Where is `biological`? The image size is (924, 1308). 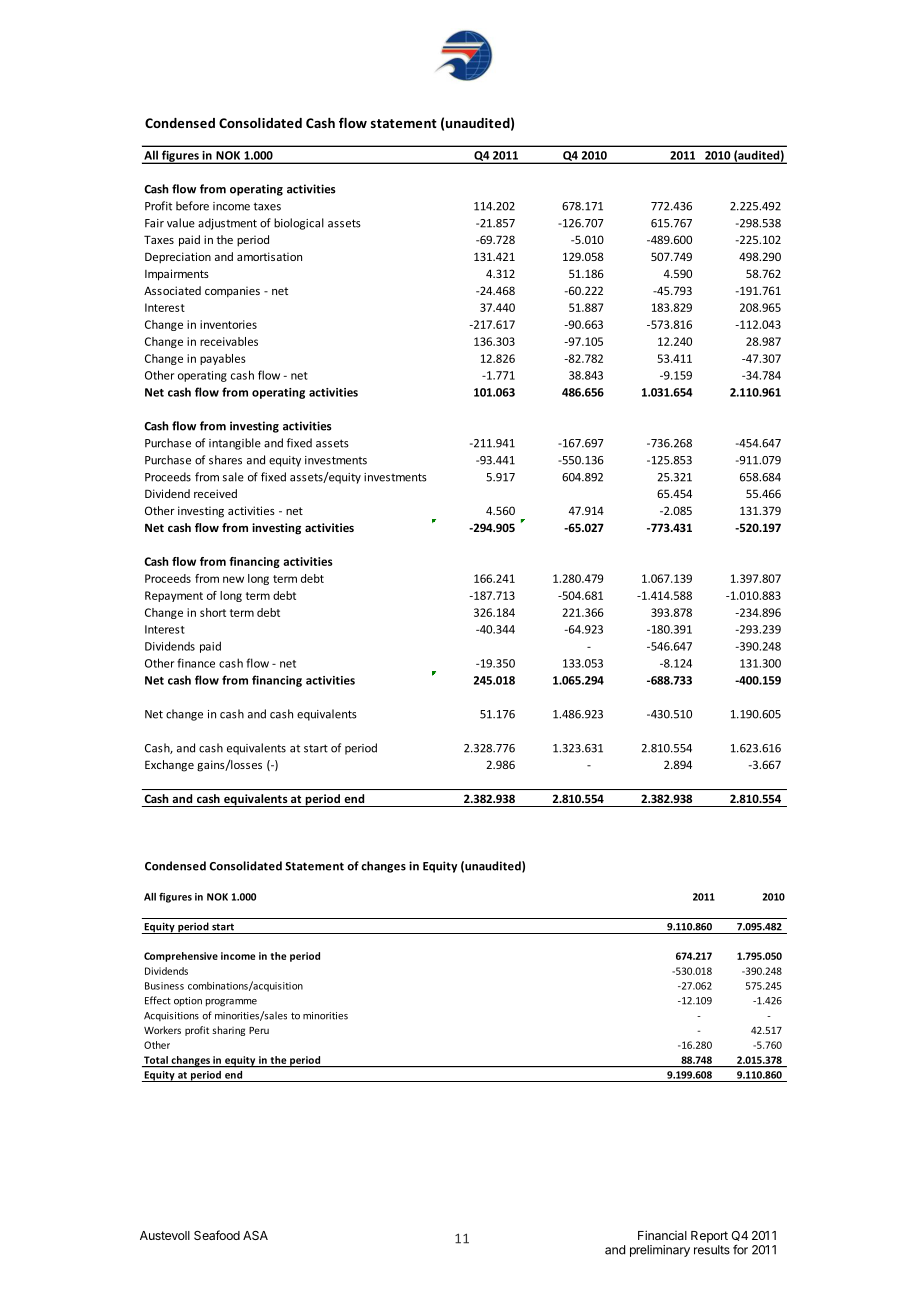 biological is located at coordinates (299, 224).
